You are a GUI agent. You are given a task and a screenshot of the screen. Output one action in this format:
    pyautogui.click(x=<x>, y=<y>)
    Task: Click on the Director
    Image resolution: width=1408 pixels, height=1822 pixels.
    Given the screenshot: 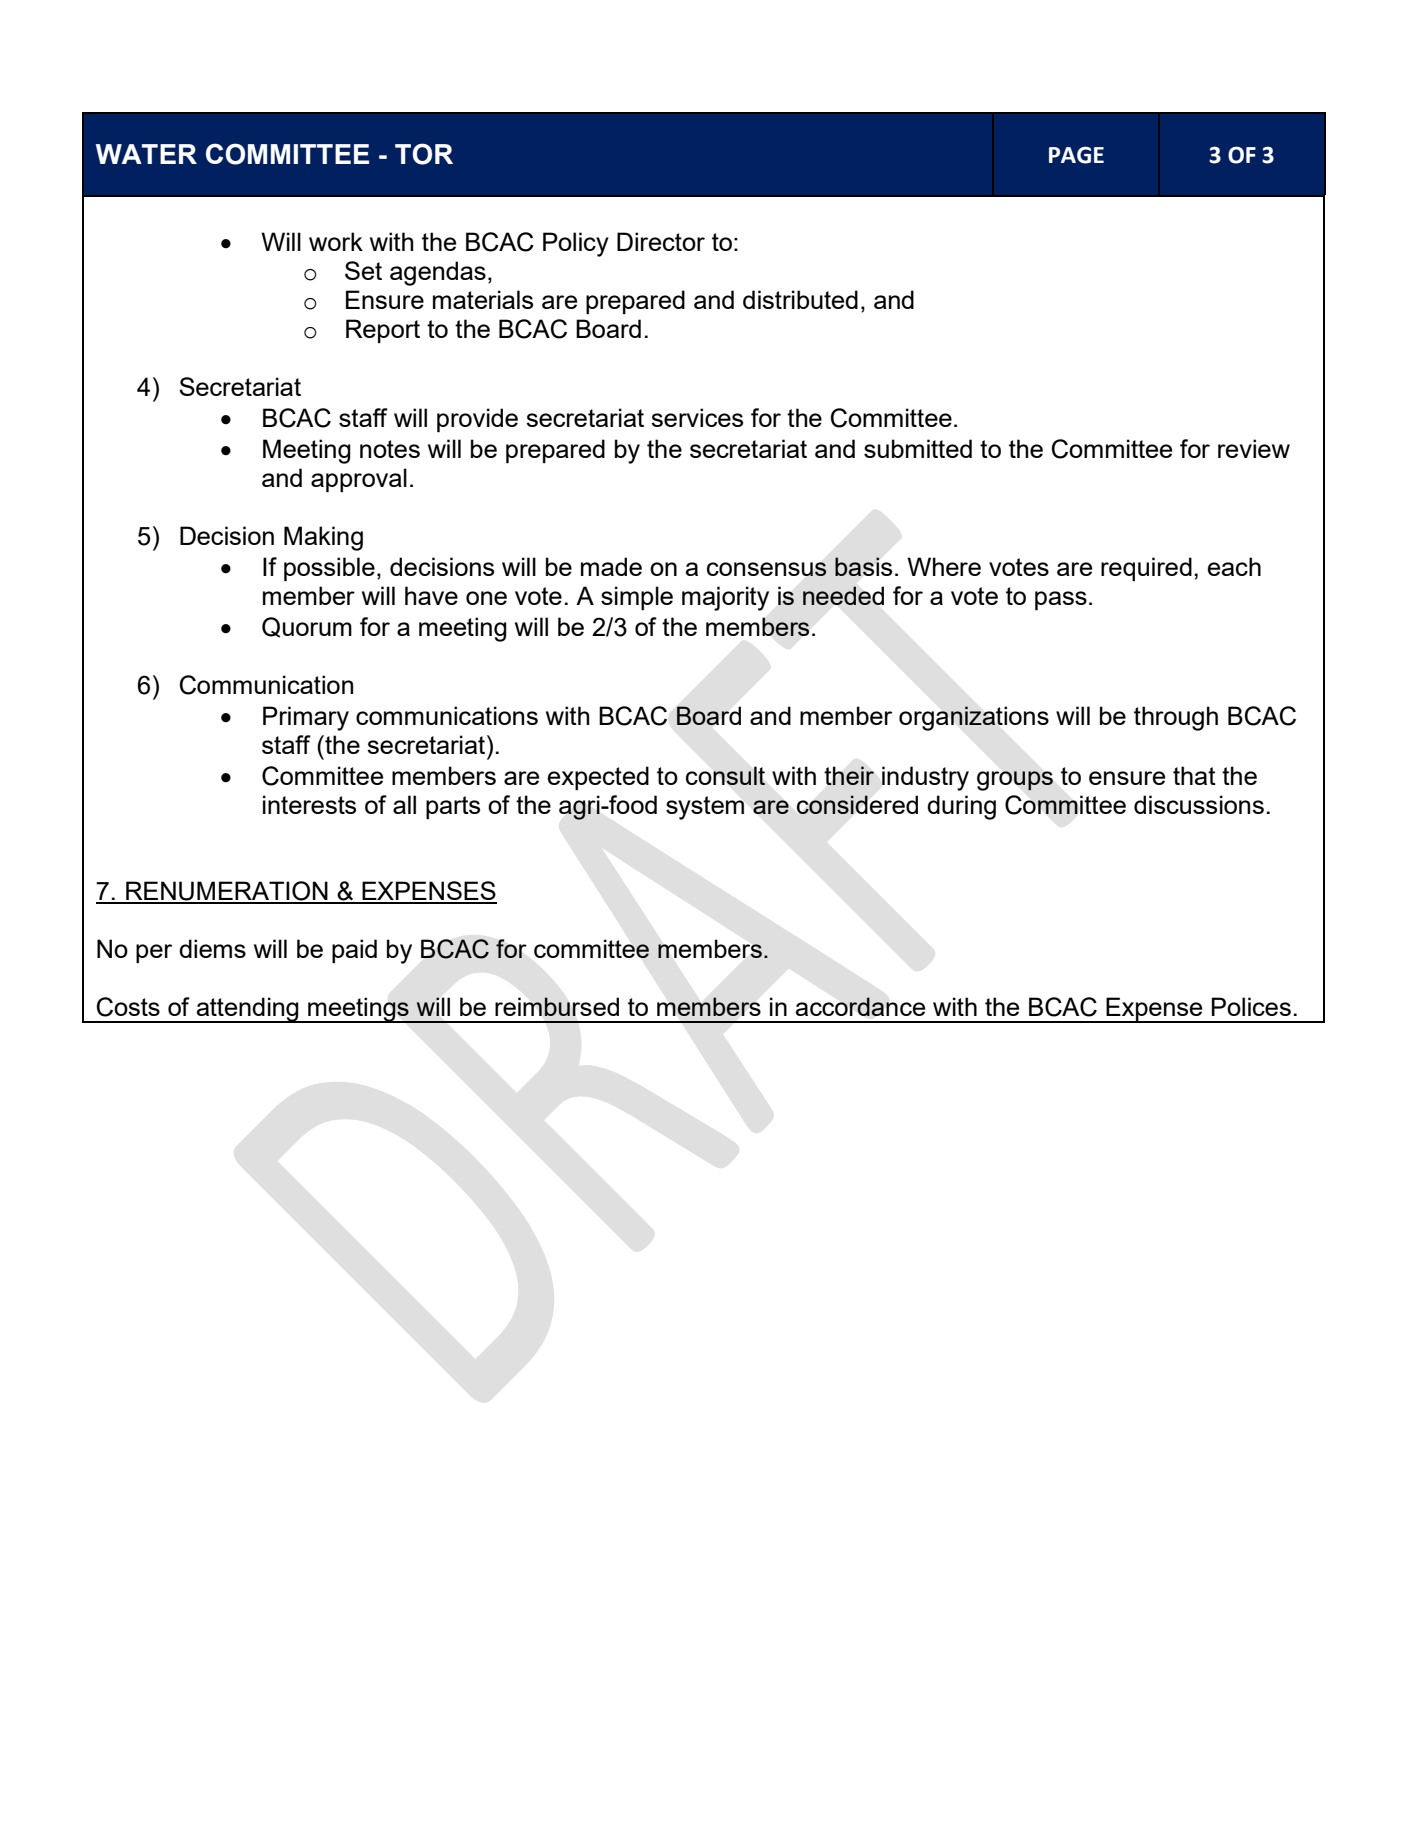 What is the action you would take?
    pyautogui.click(x=661, y=241)
